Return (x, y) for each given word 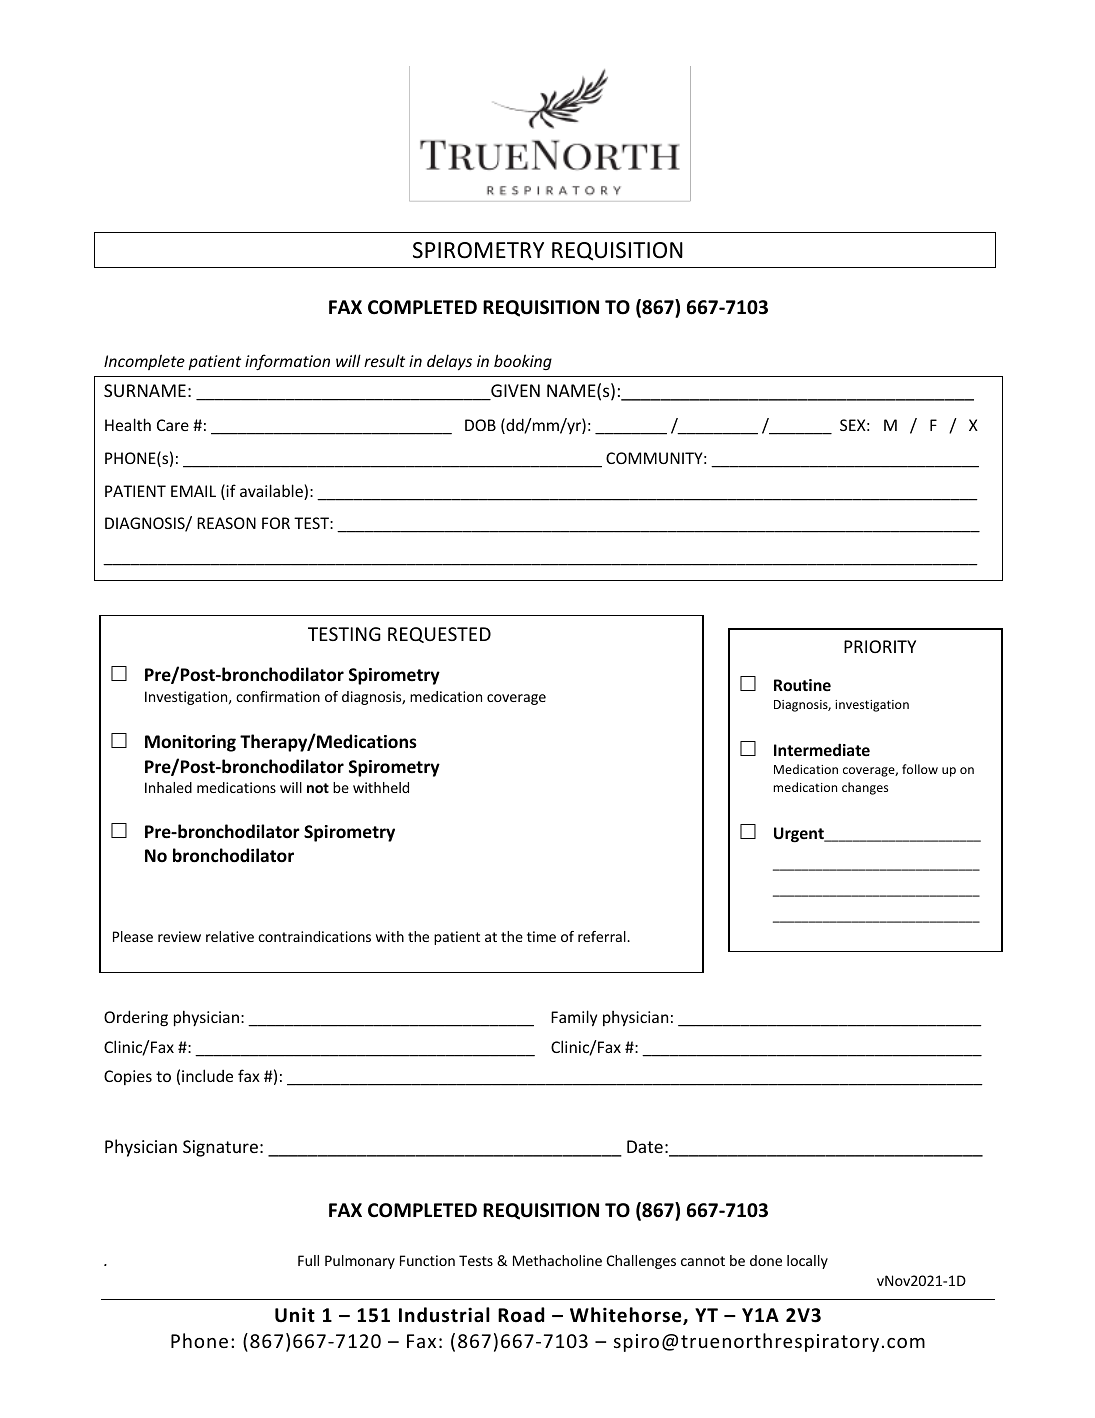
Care (173, 425)
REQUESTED (439, 635)
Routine (802, 685)
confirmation (278, 696)
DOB (480, 425)
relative (230, 936)
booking (523, 362)
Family (574, 1018)
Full (308, 1260)
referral (603, 936)
